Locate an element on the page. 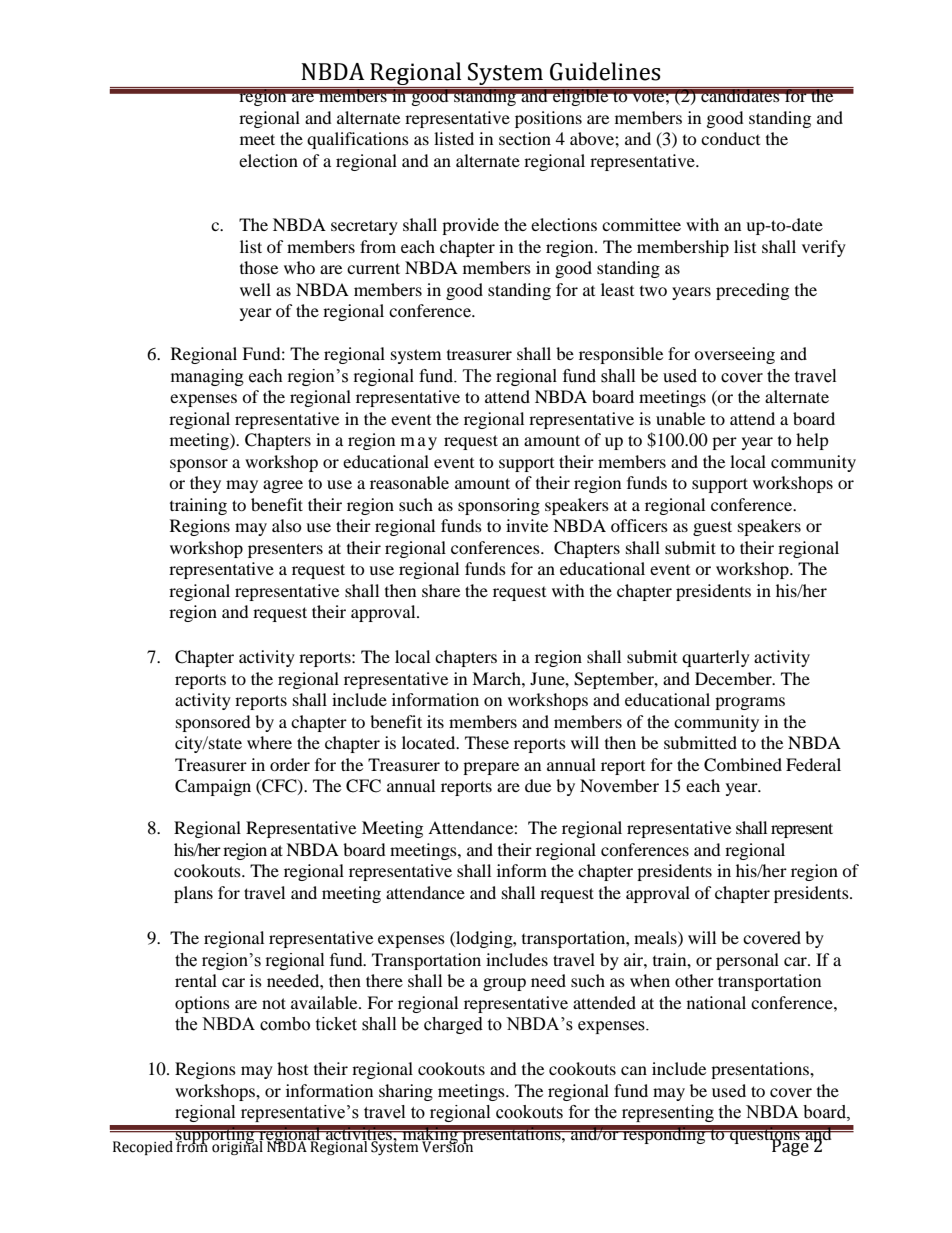  Version is located at coordinates (448, 1146).
